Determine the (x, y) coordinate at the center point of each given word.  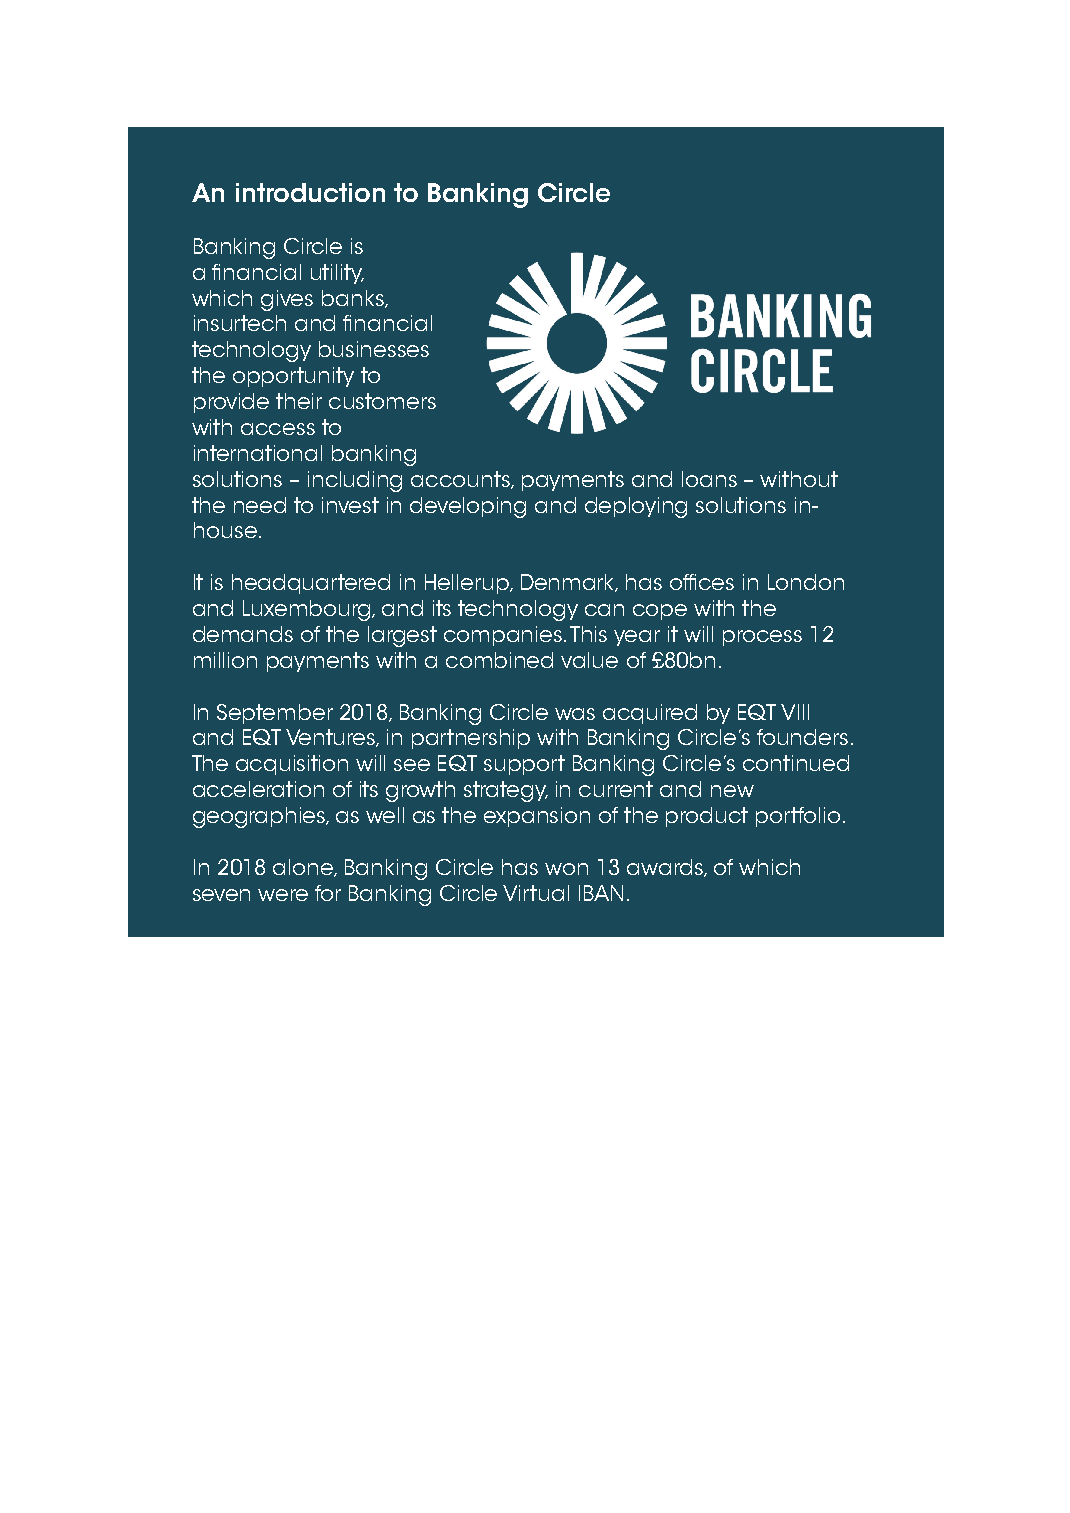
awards (666, 868)
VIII (795, 712)
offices (702, 582)
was (575, 714)
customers (382, 401)
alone (304, 868)
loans (709, 479)
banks (354, 299)
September (275, 714)
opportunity (293, 377)
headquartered (311, 584)
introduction (310, 192)
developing (468, 507)
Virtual (536, 893)
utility (337, 274)
